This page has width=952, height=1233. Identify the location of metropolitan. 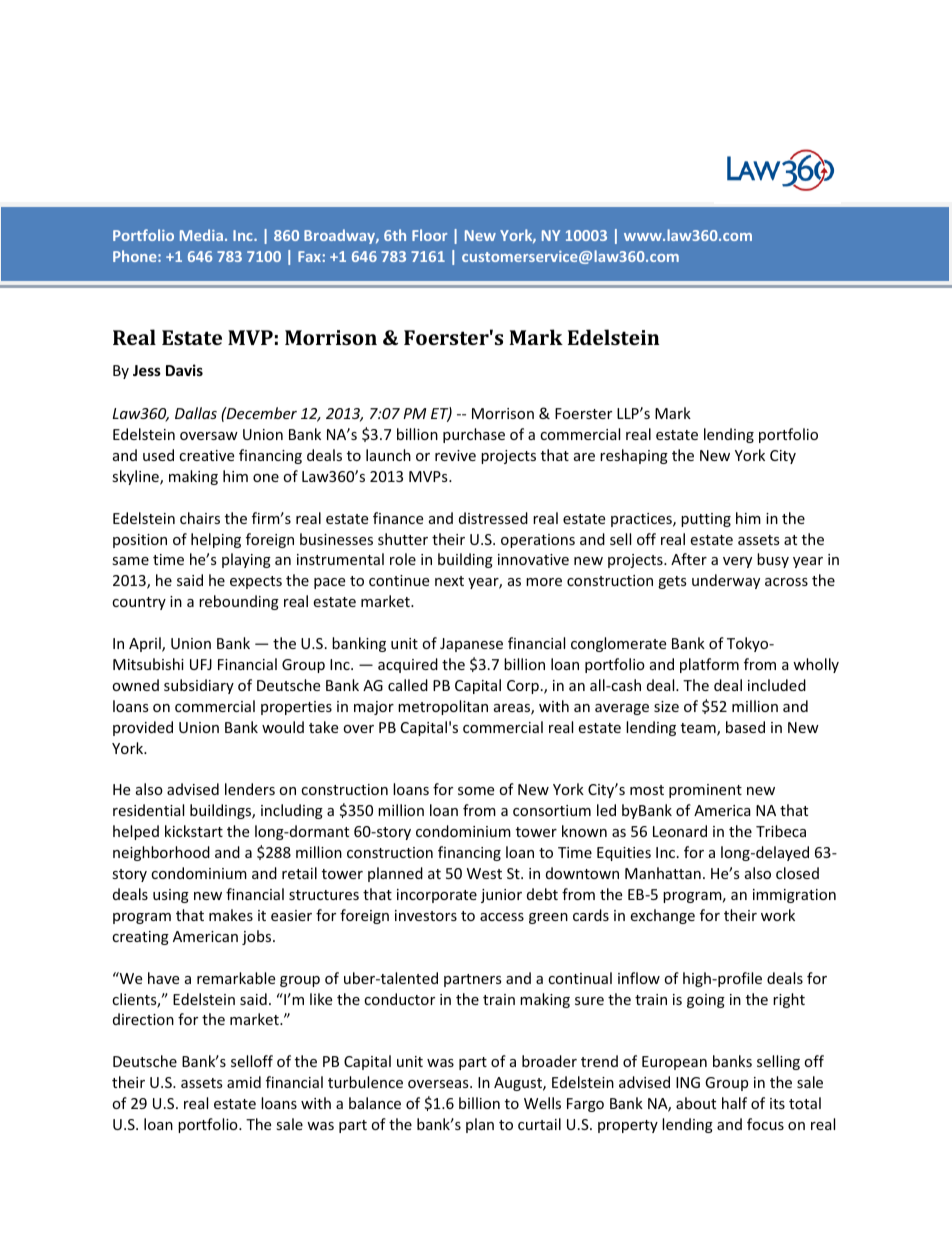
(443, 707).
